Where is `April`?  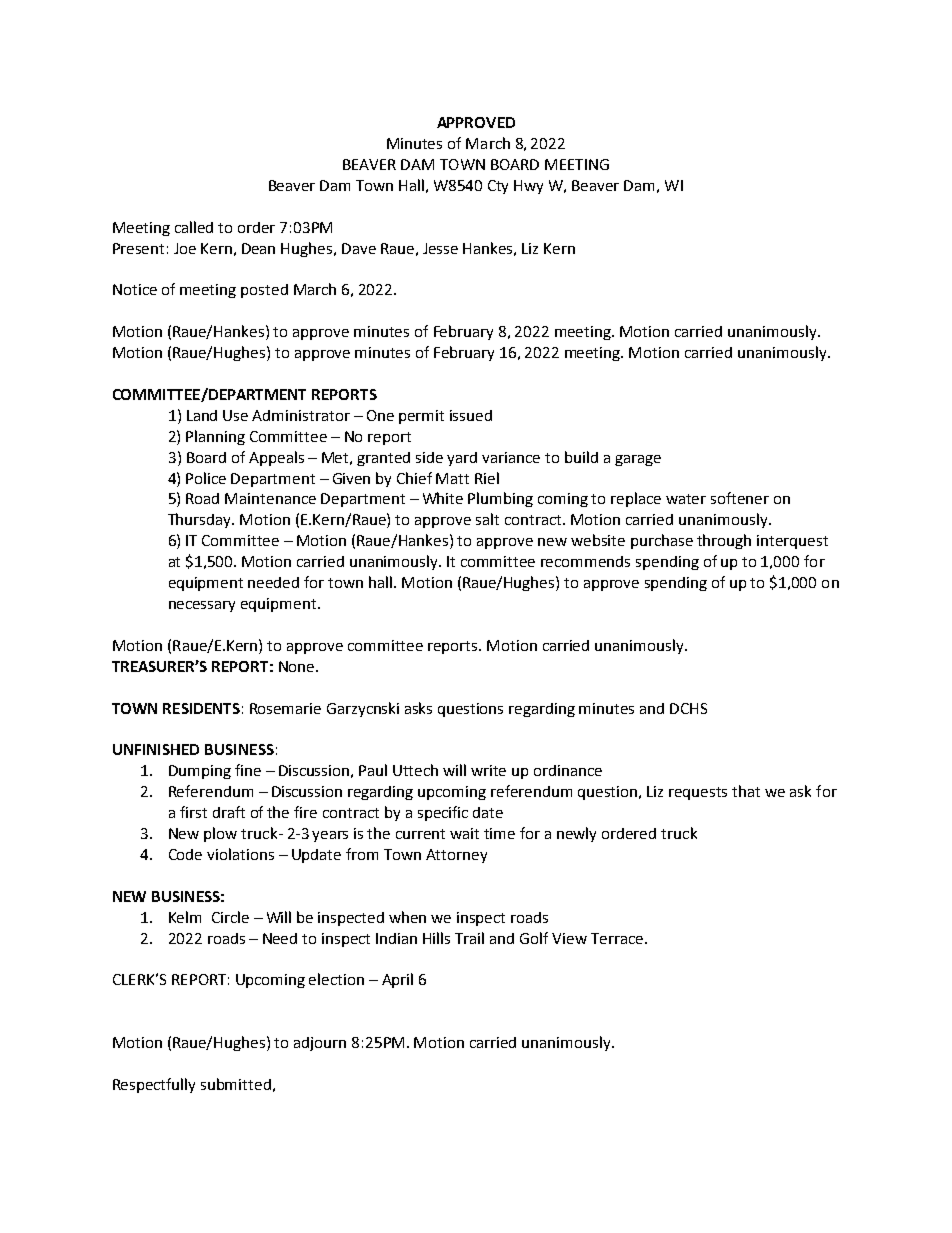
April is located at coordinates (397, 980).
